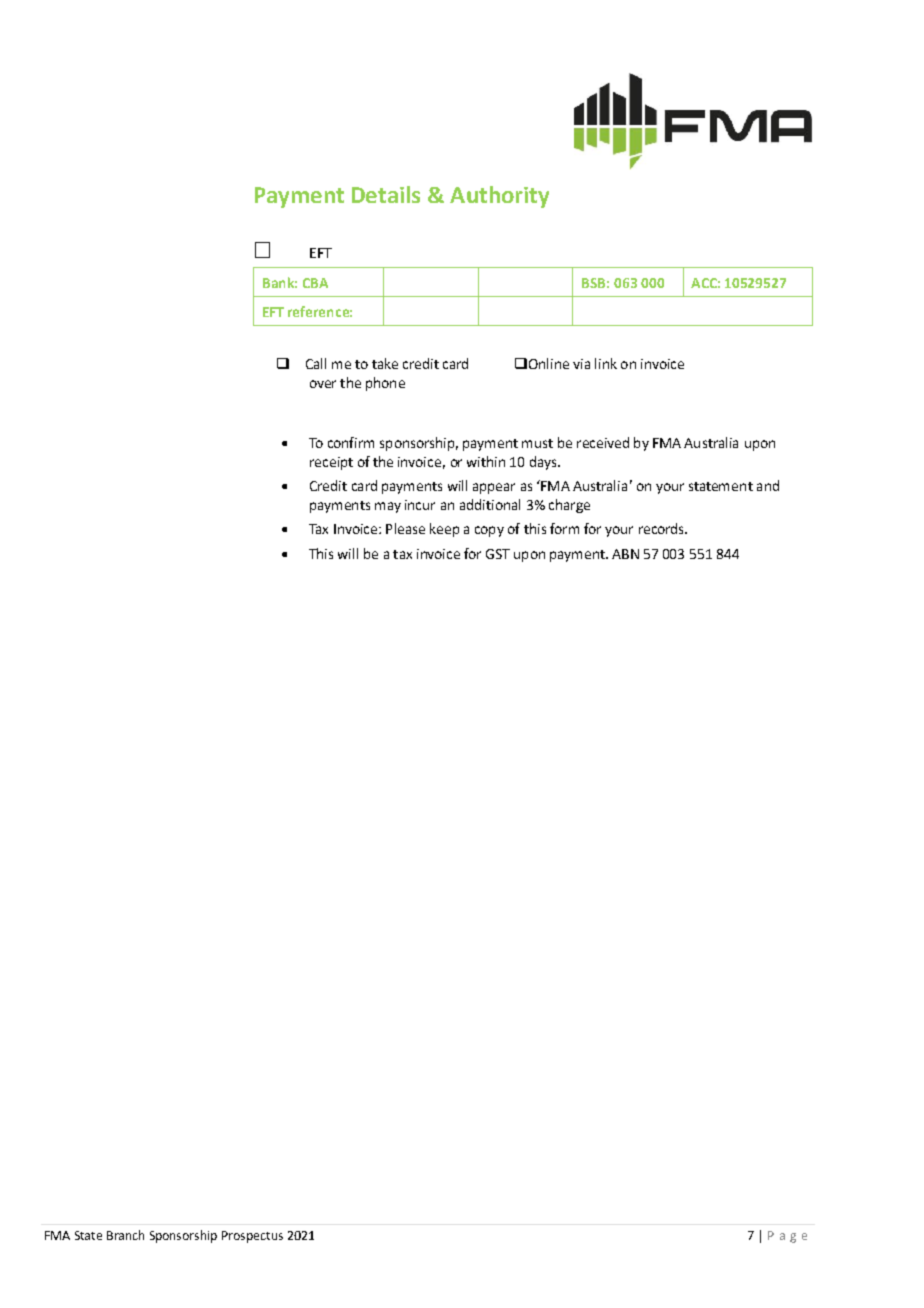 This page has height=1308, width=924. I want to click on Prospectus, so click(252, 1237).
